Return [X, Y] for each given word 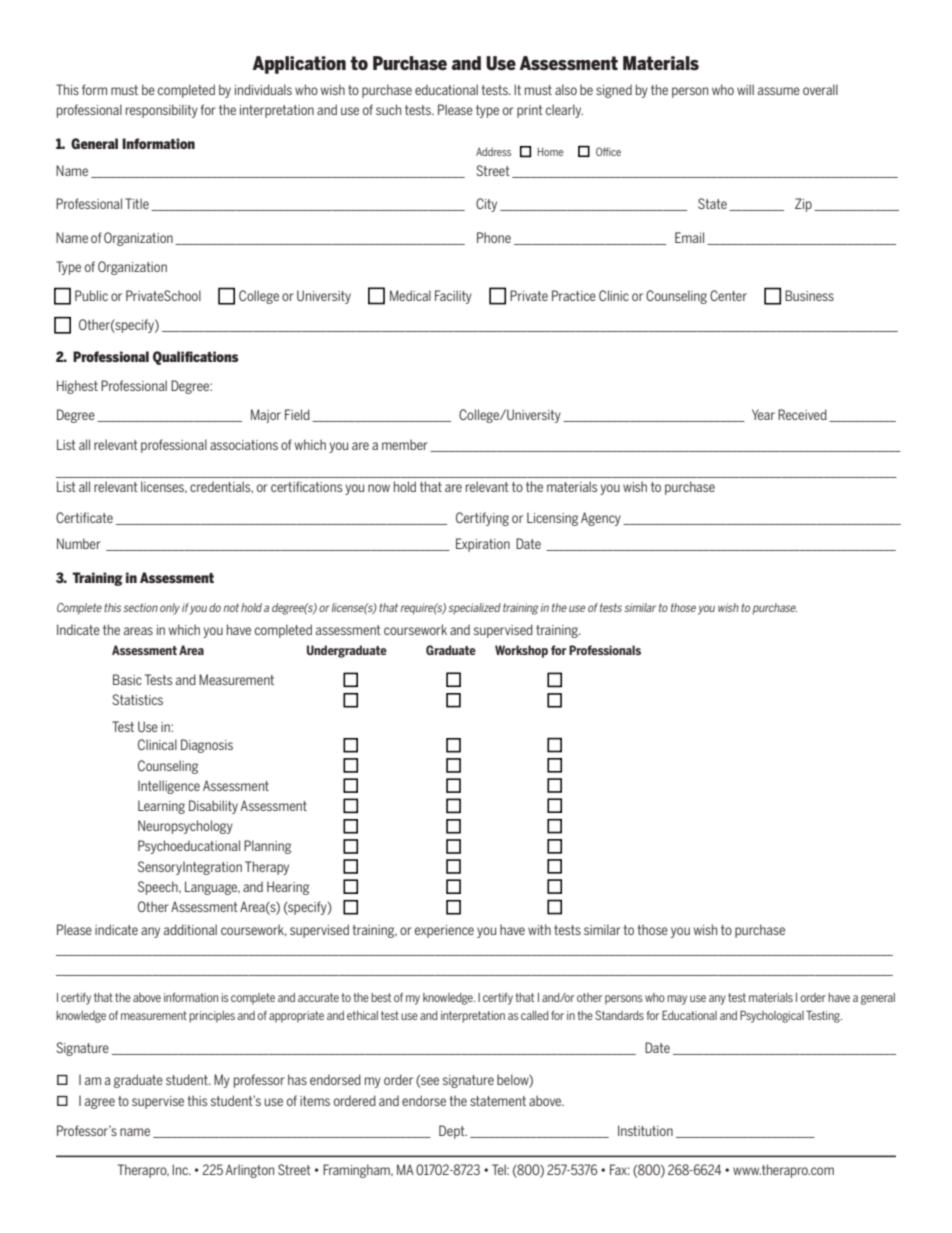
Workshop [521, 651]
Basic [127, 679]
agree [100, 1103]
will [745, 89]
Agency [601, 519]
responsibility [162, 111]
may [677, 1000]
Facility [453, 297]
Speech [159, 888]
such [388, 109]
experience [444, 931]
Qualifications [196, 358]
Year [763, 414]
